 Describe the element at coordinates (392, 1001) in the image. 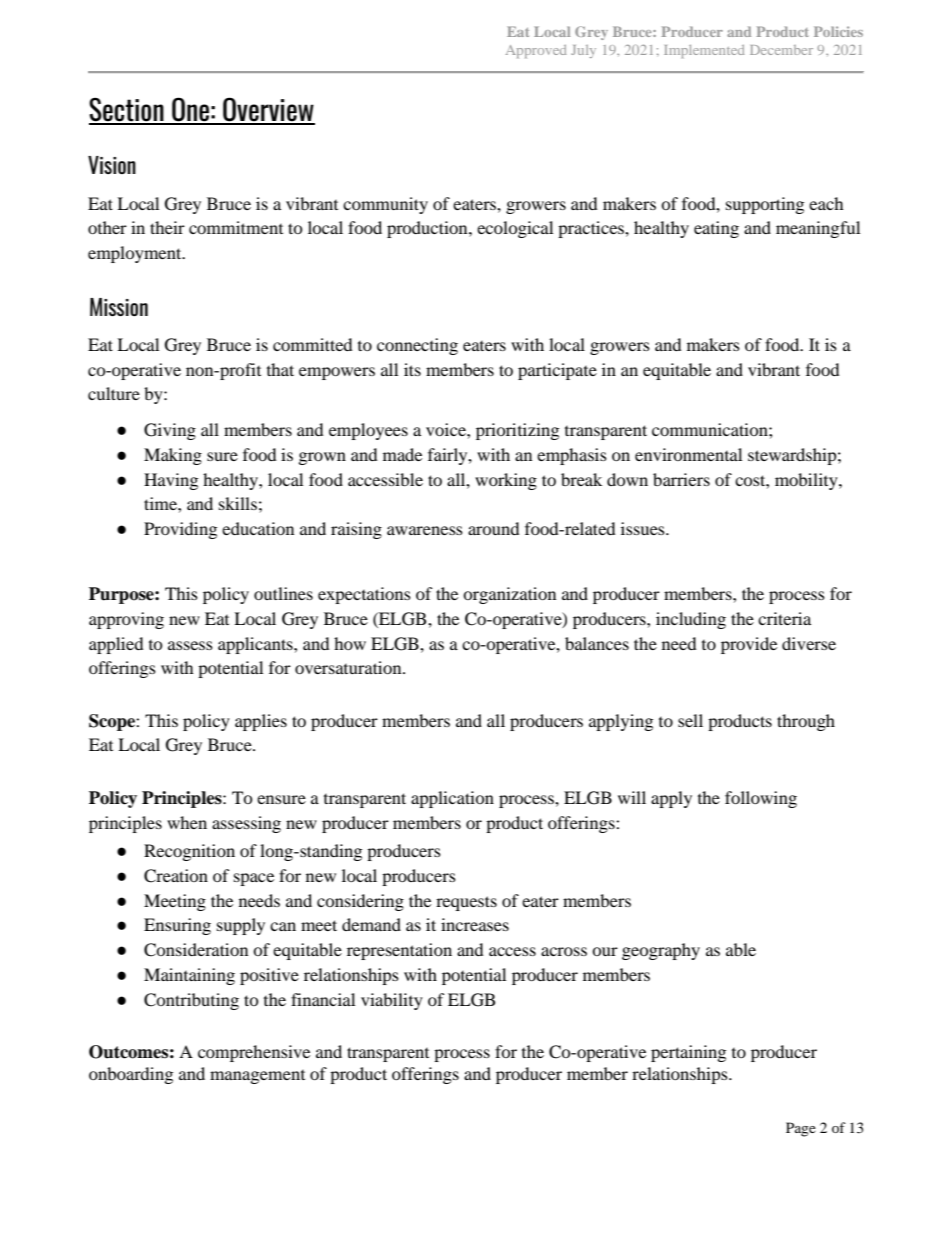

I see `viability` at that location.
